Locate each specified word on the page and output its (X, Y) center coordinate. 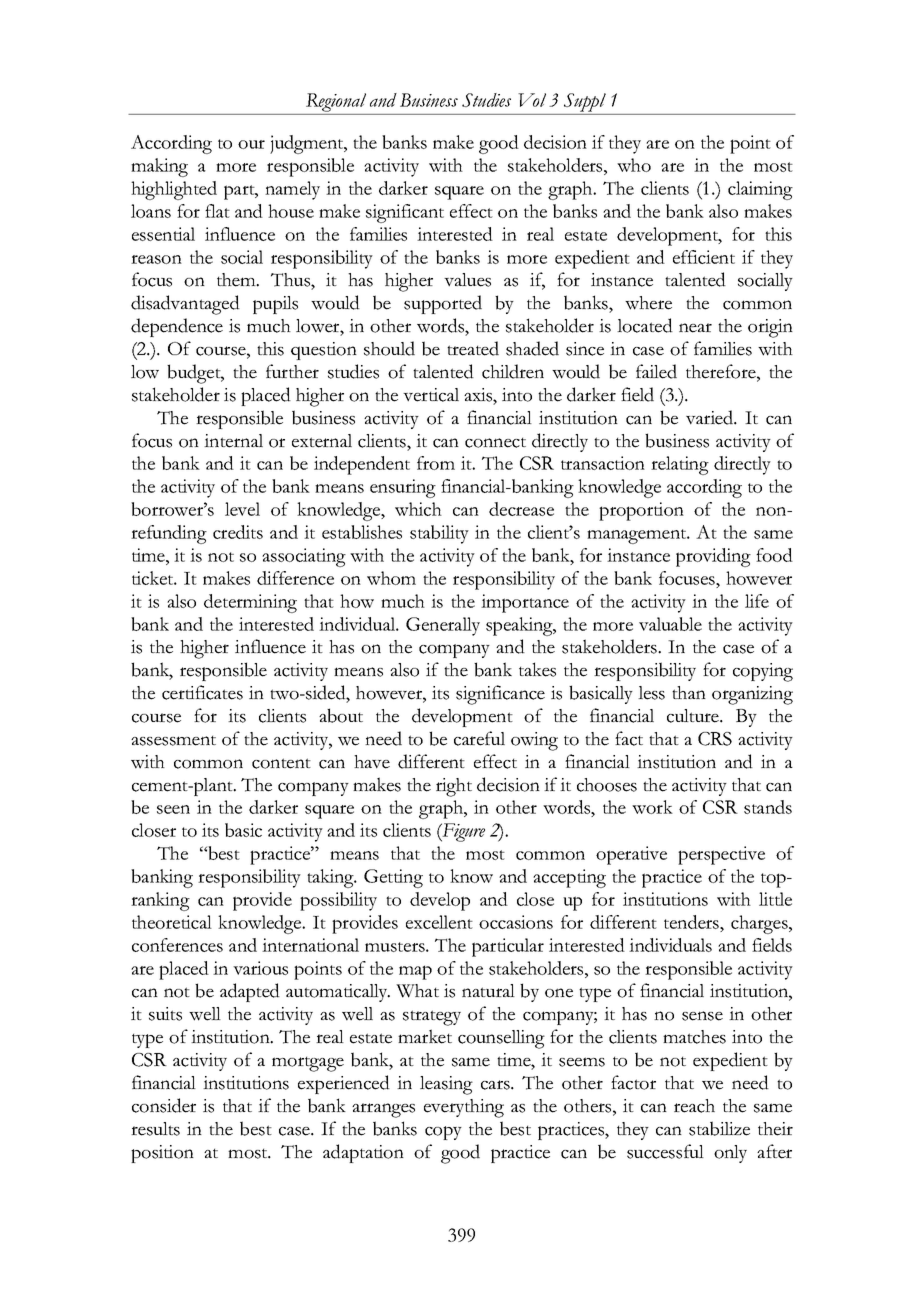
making (159, 167)
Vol (532, 100)
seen (173, 809)
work (652, 807)
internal (233, 441)
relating (680, 465)
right (454, 787)
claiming (760, 190)
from (436, 463)
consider (164, 1105)
